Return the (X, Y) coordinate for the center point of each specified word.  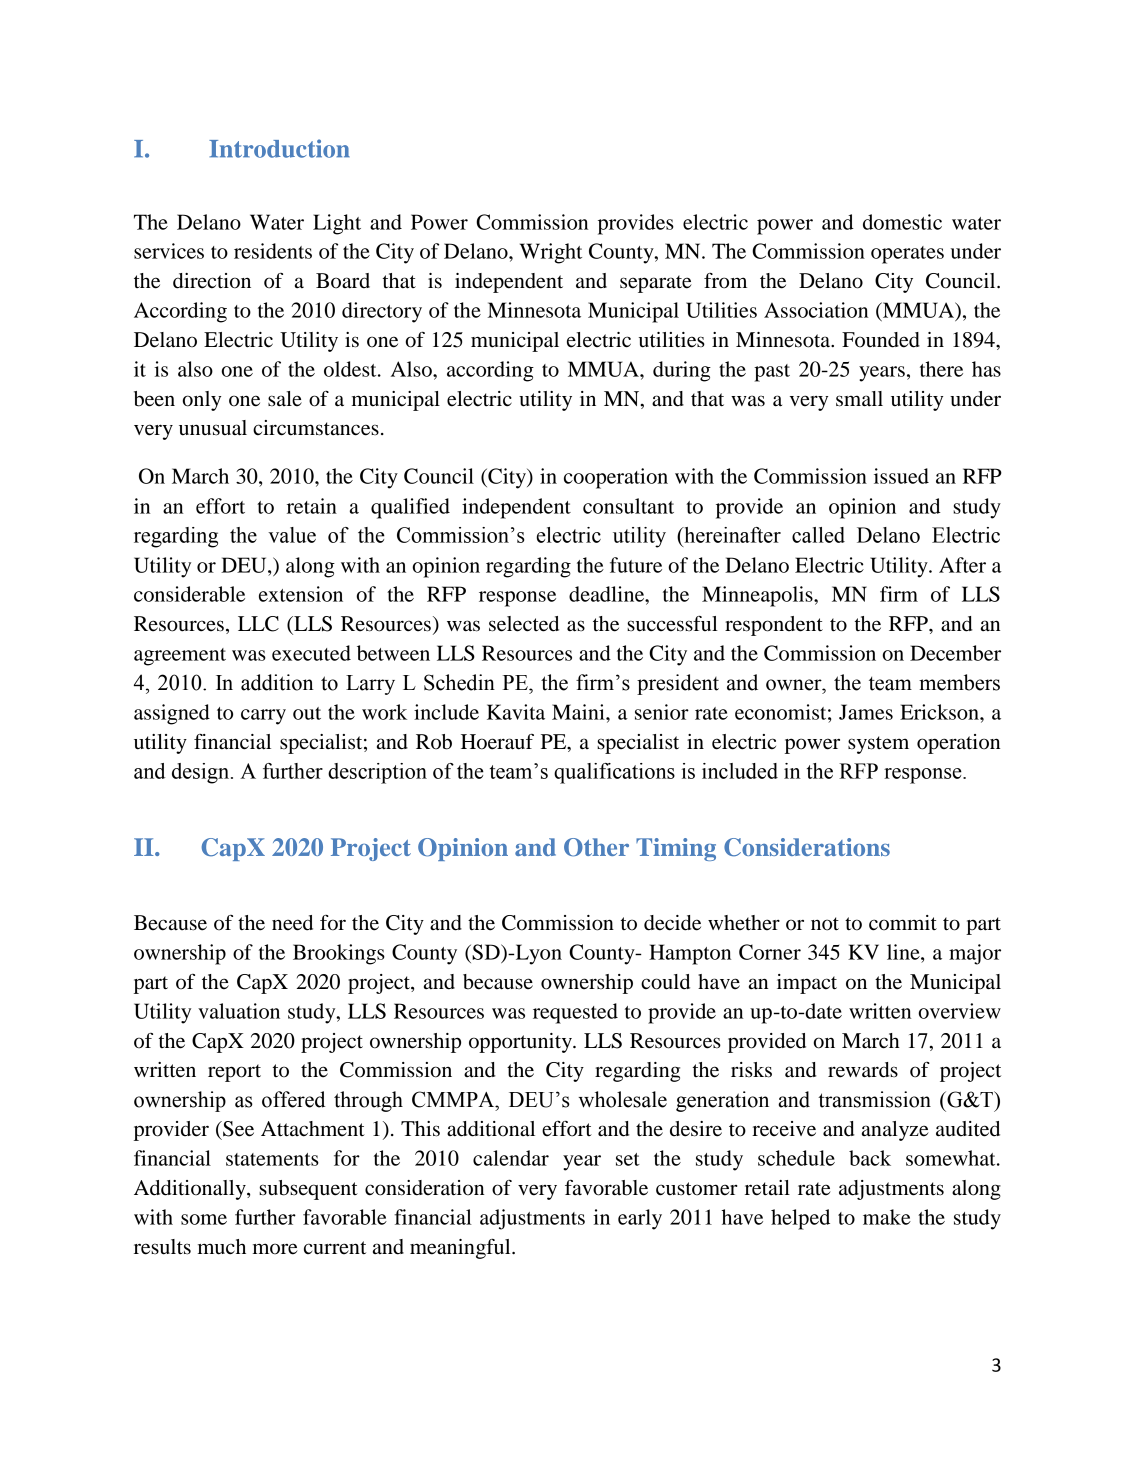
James (866, 712)
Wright (551, 253)
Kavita (516, 712)
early (640, 1219)
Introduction (279, 148)
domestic (902, 222)
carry (263, 717)
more (275, 1249)
